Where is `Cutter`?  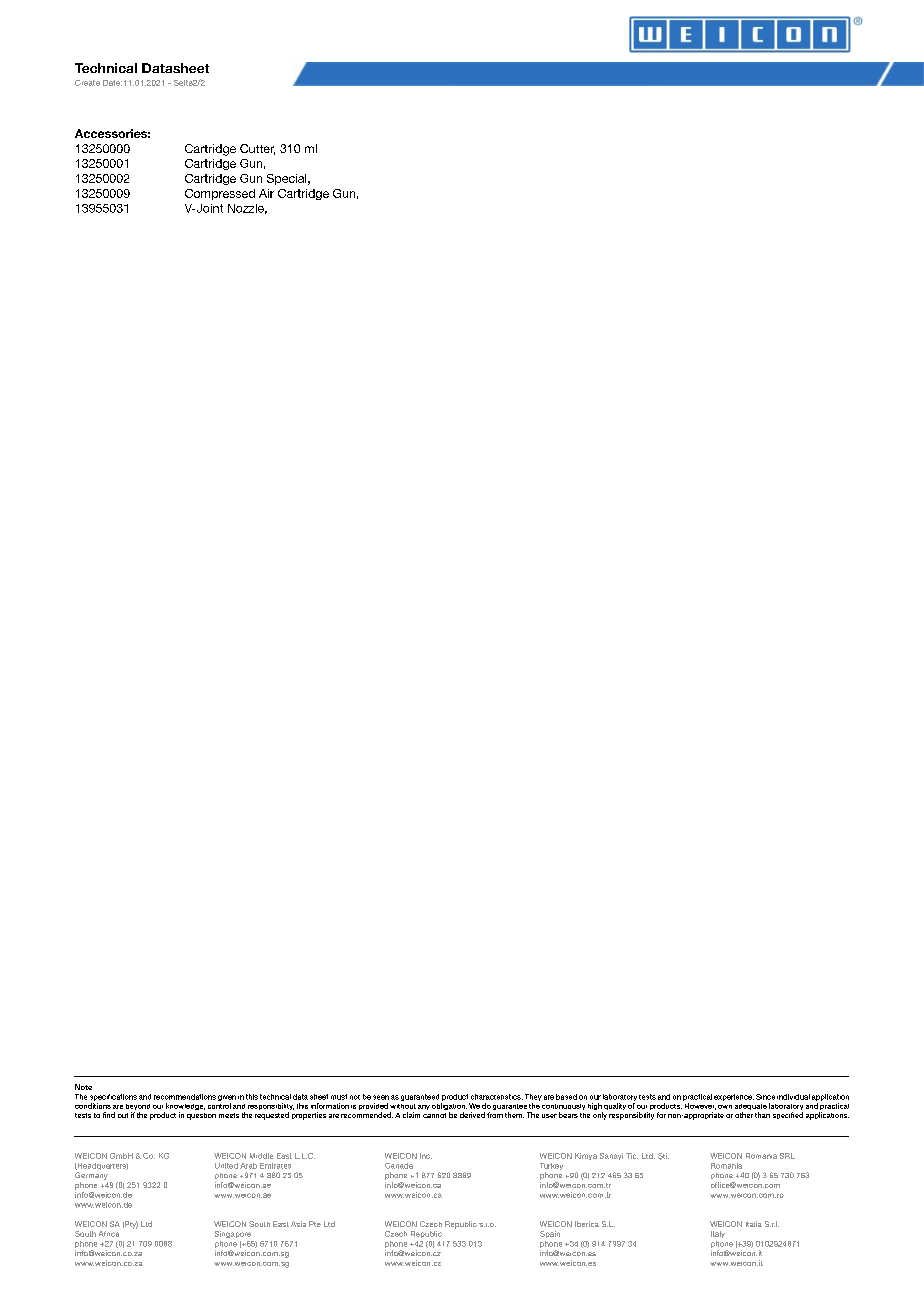 Cutter is located at coordinates (257, 149).
